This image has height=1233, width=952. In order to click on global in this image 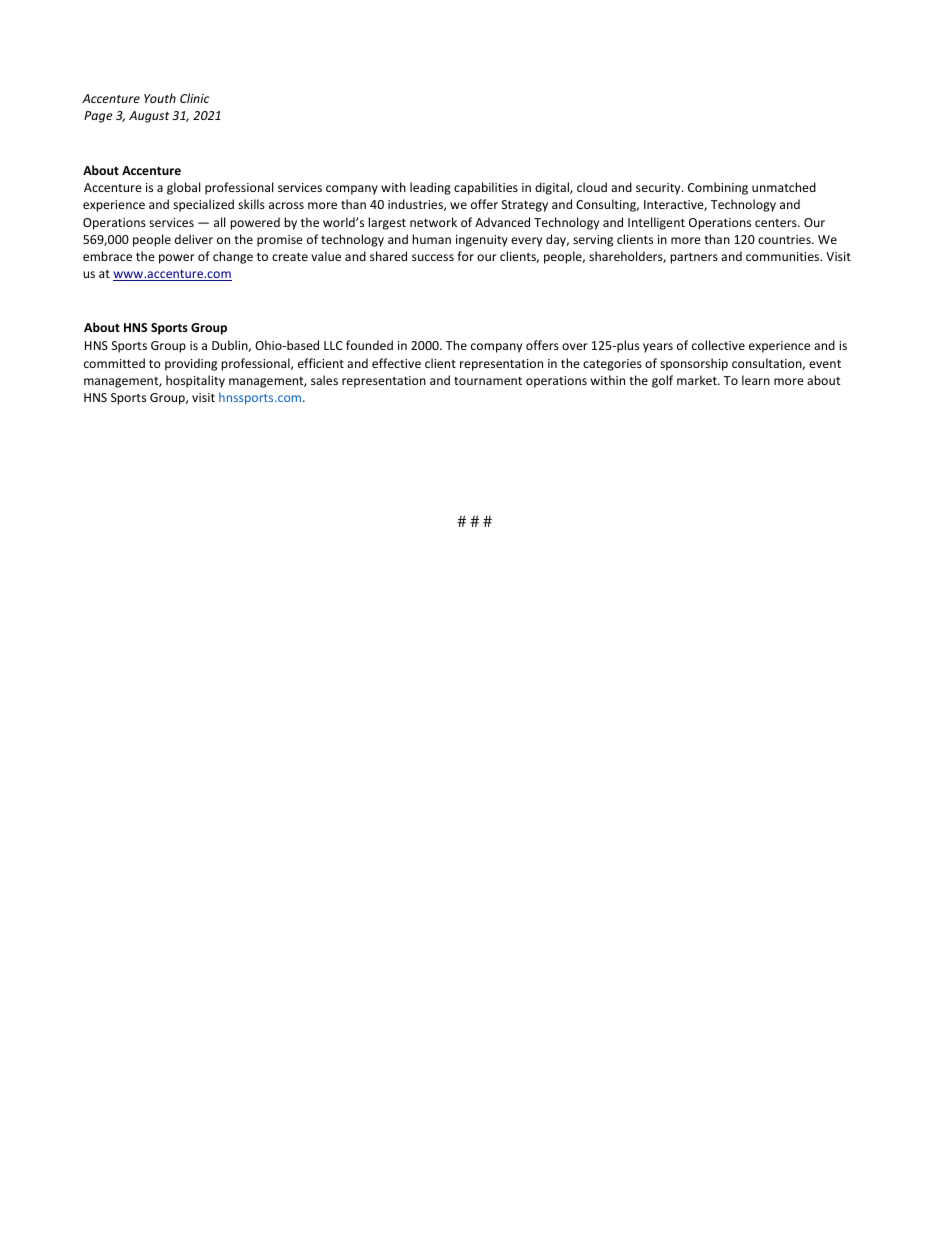, I will do `click(183, 188)`.
